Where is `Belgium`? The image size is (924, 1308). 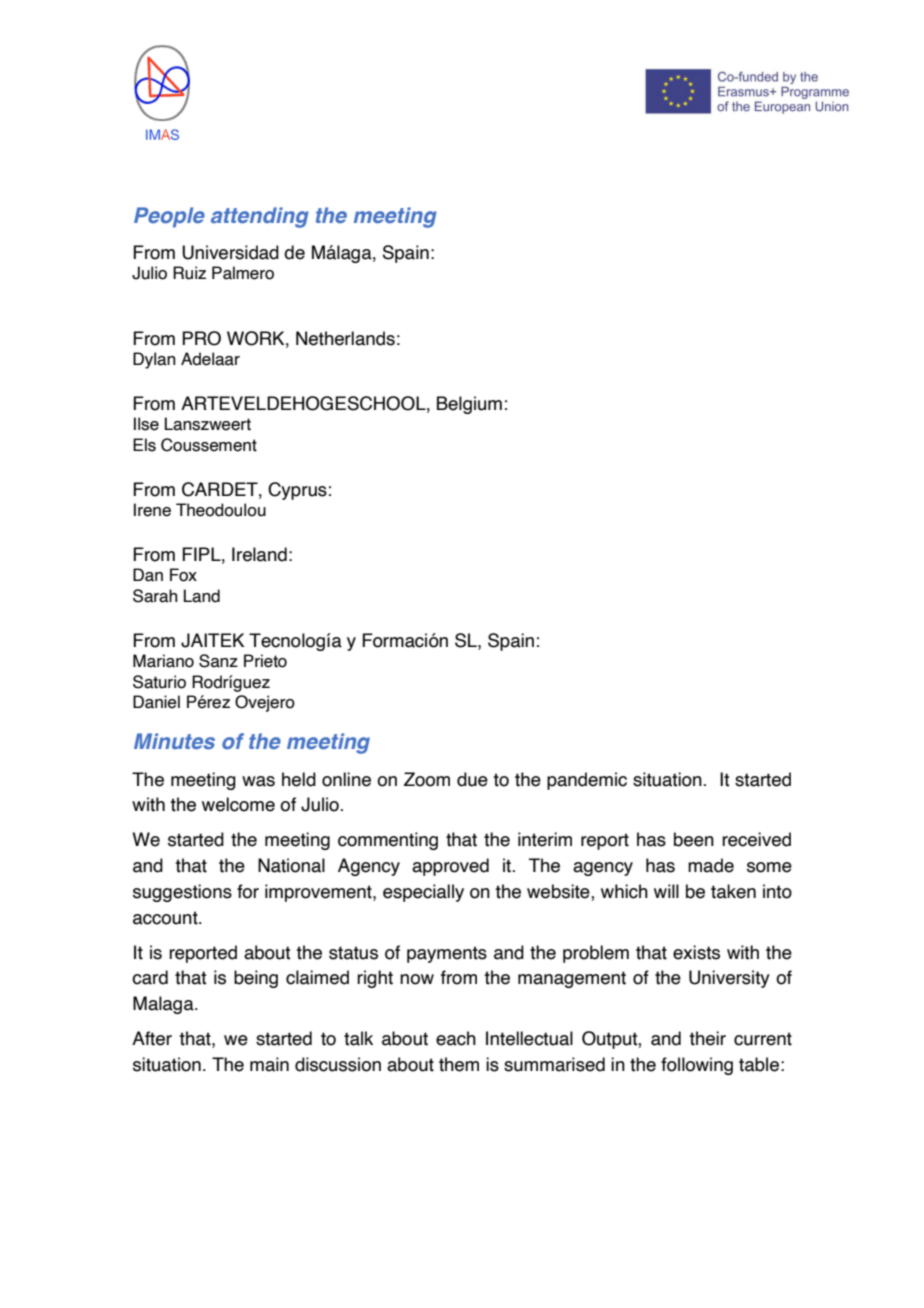 Belgium is located at coordinates (469, 405).
